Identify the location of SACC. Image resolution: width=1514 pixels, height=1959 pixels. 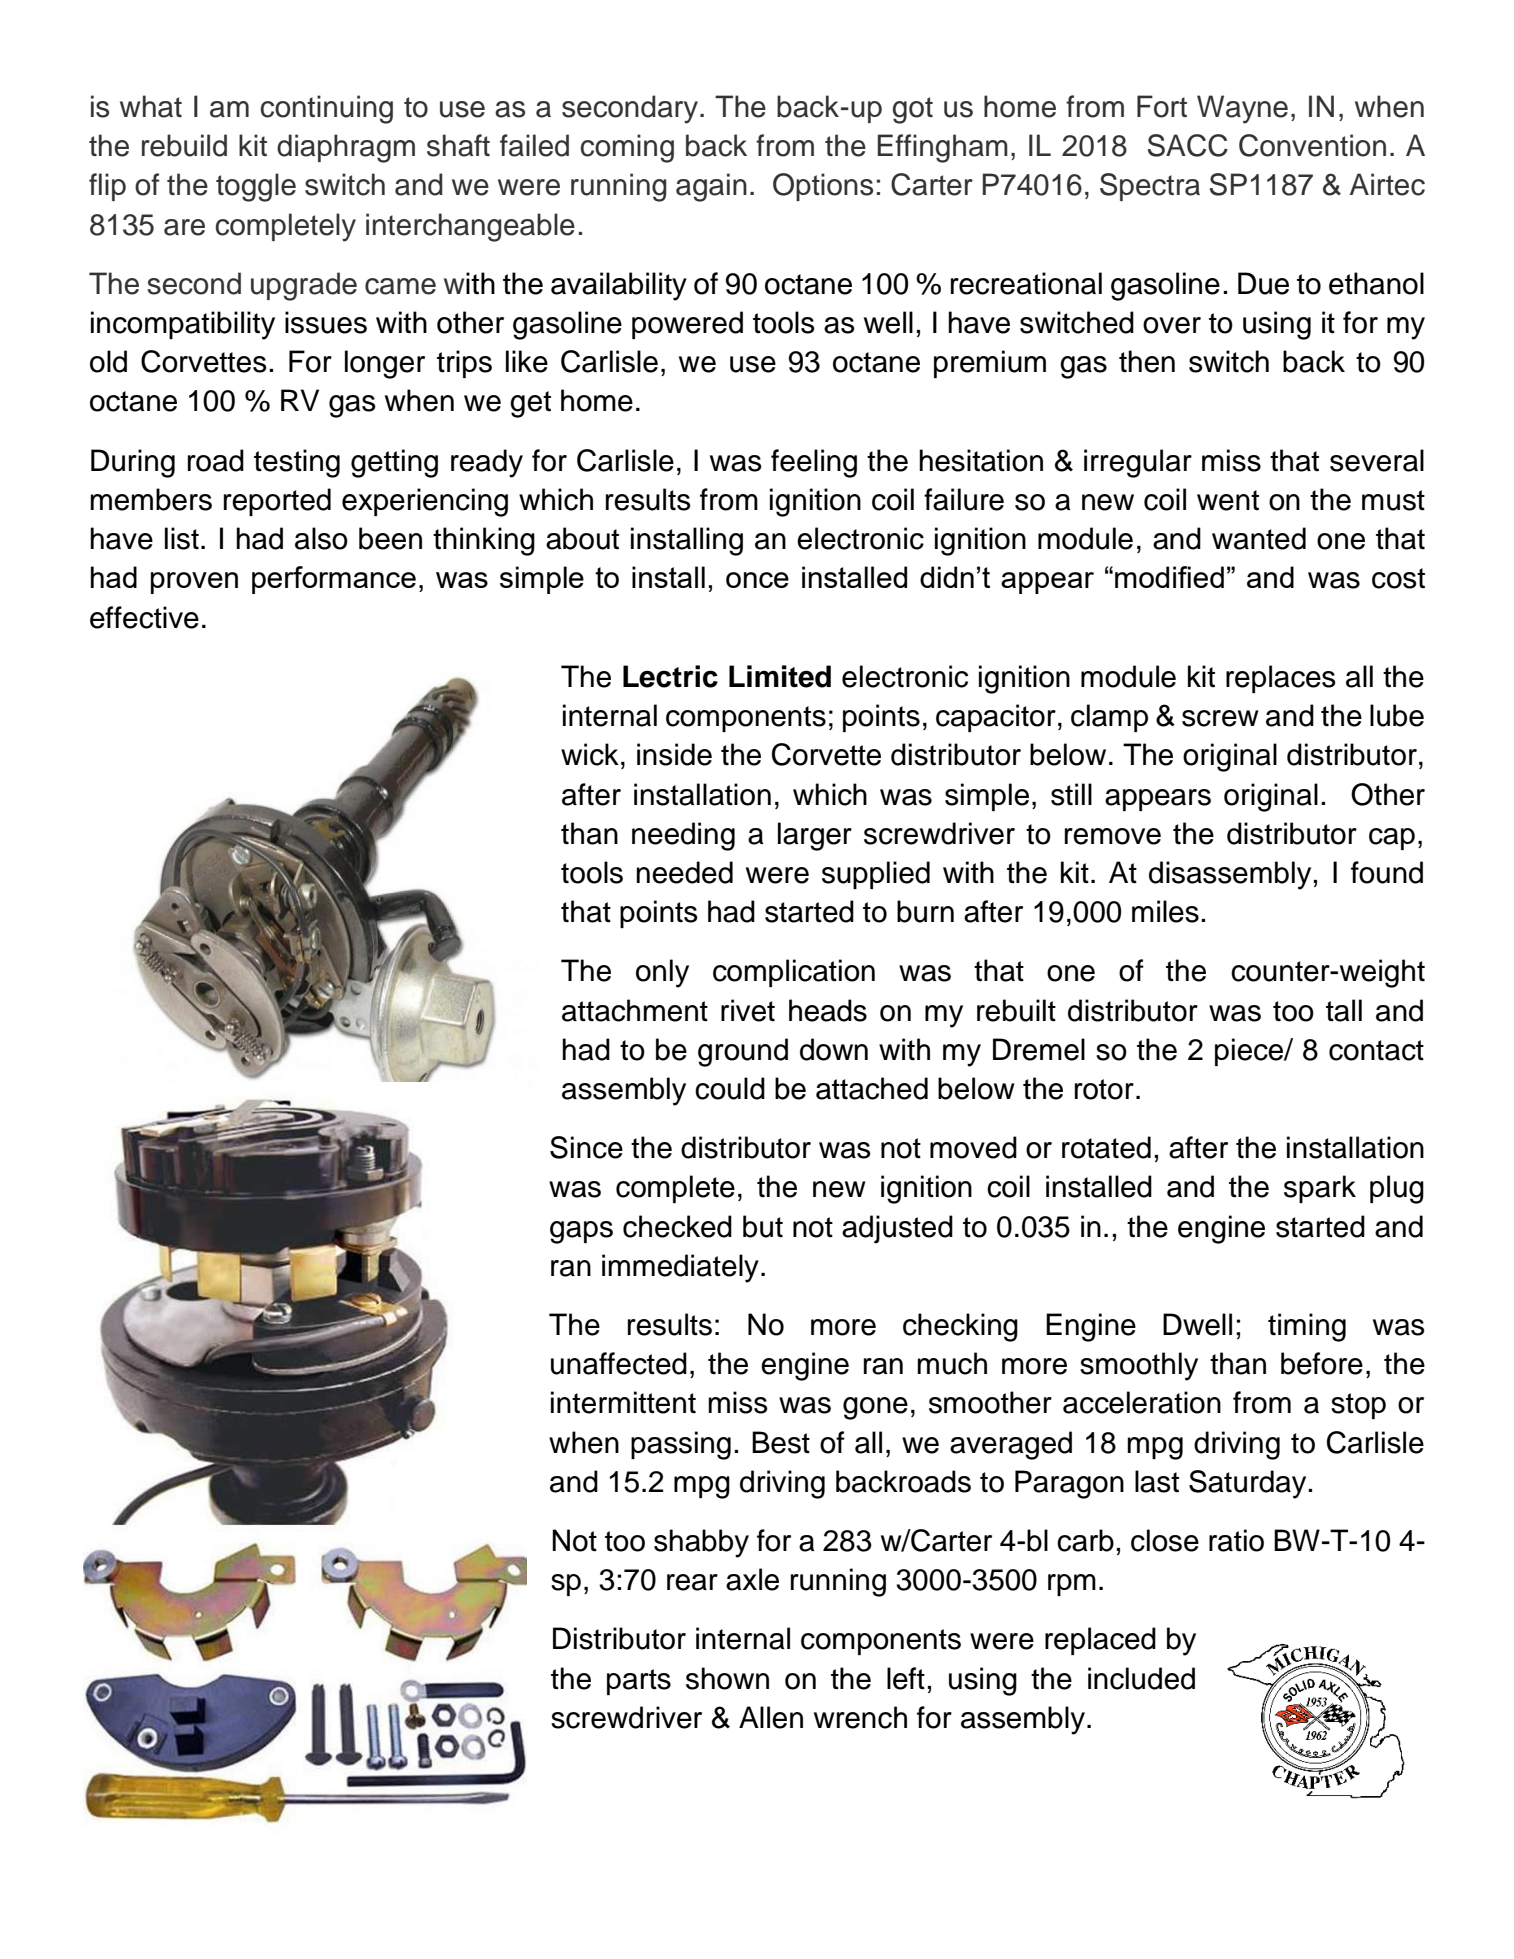
(1188, 145).
